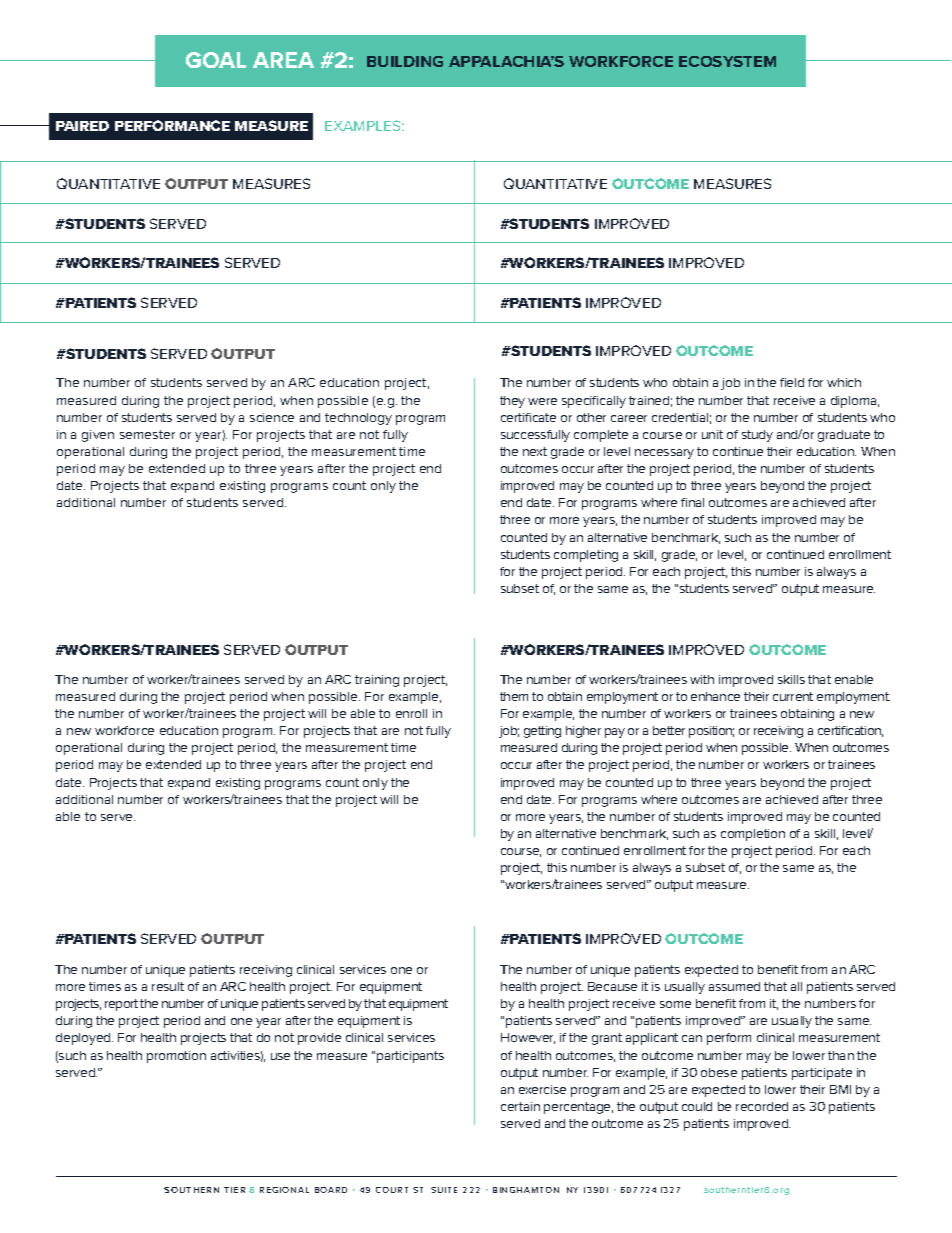  Describe the element at coordinates (377, 681) in the screenshot. I see `training` at that location.
